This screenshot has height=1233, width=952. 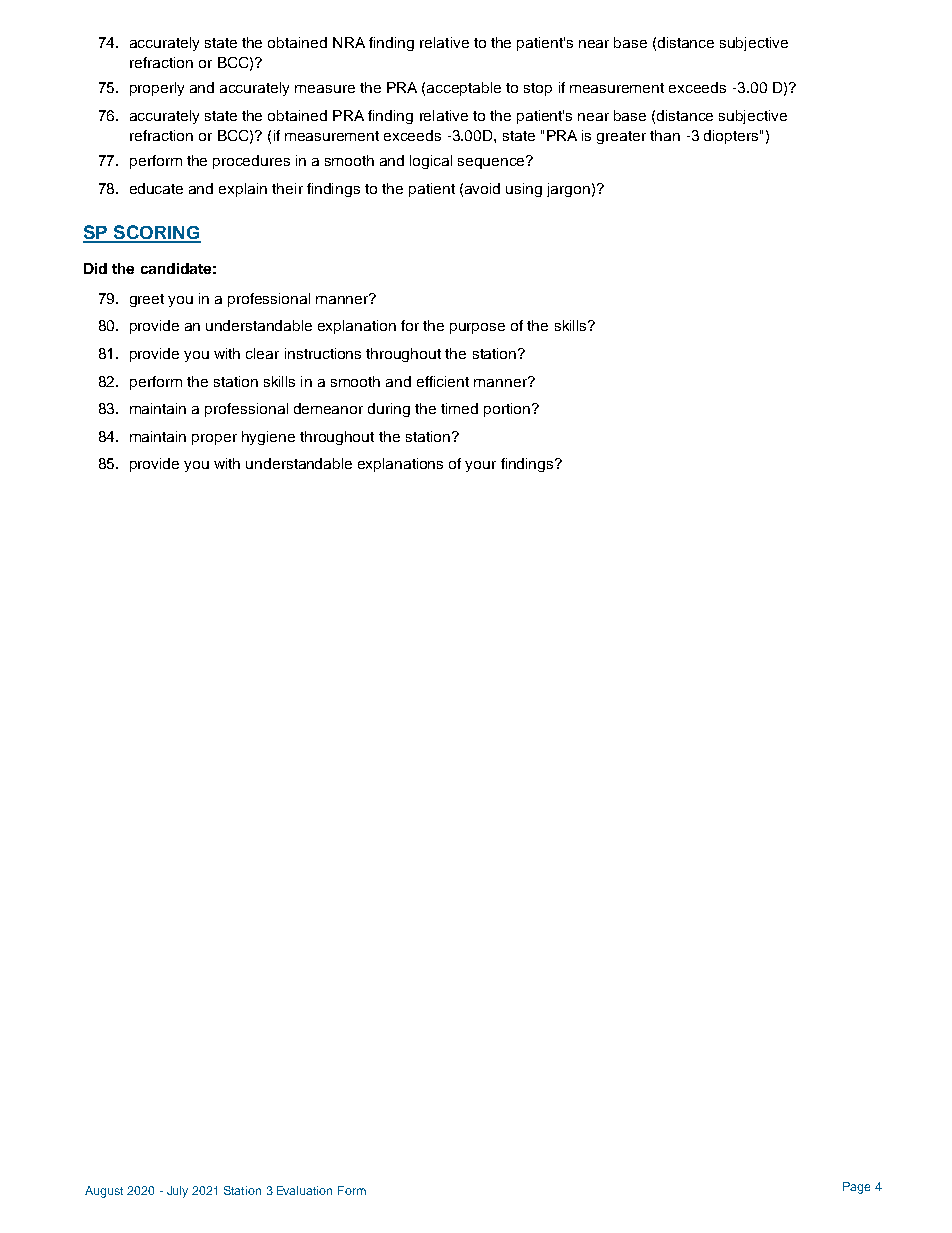 What do you see at coordinates (177, 1192) in the screenshot?
I see `July` at bounding box center [177, 1192].
